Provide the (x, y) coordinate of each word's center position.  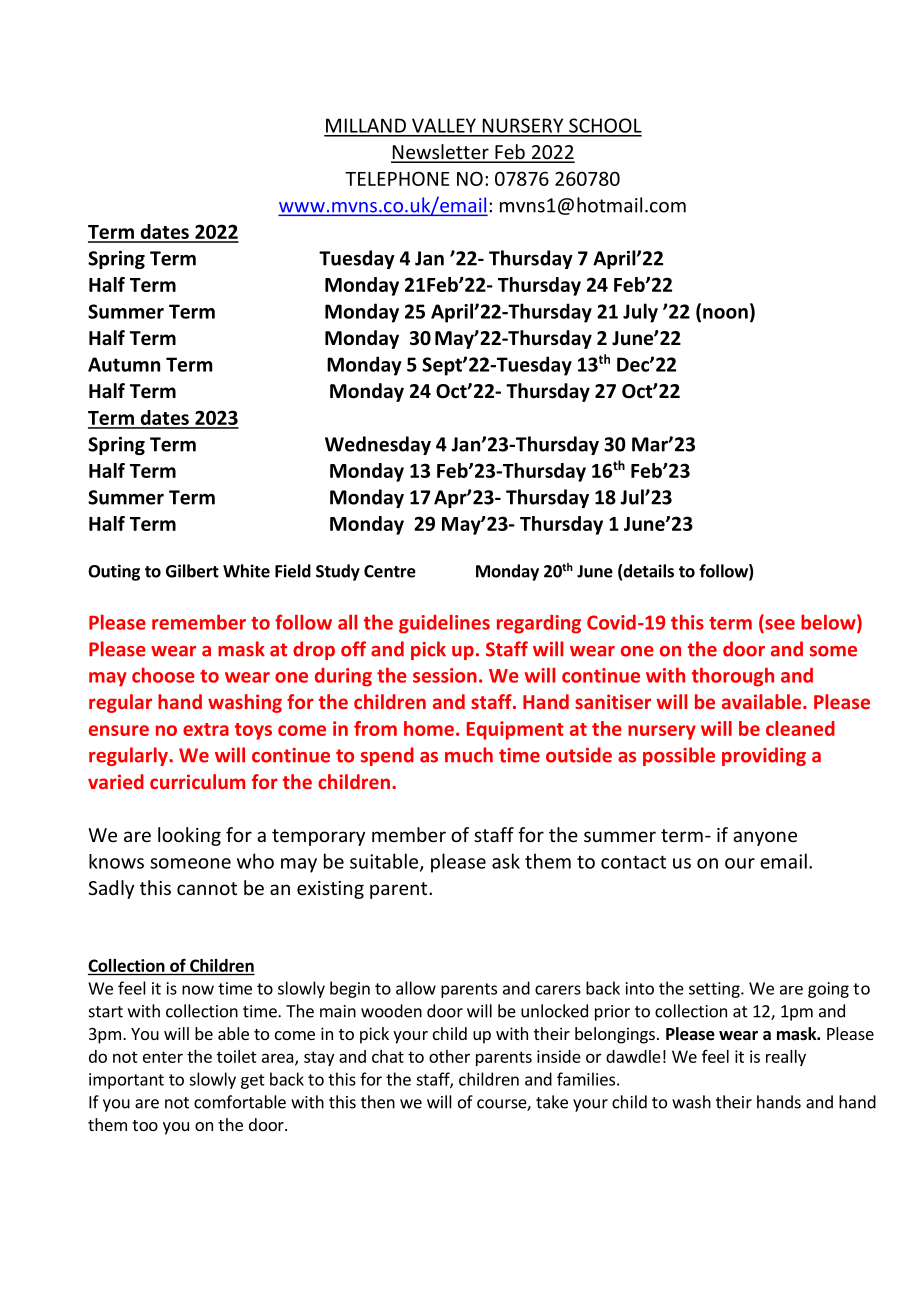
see (779, 625)
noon (725, 313)
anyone (765, 838)
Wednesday (378, 445)
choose (163, 675)
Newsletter (441, 153)
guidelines (444, 624)
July (640, 313)
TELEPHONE (397, 178)
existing (330, 890)
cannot (207, 888)
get (253, 1081)
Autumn (124, 364)
